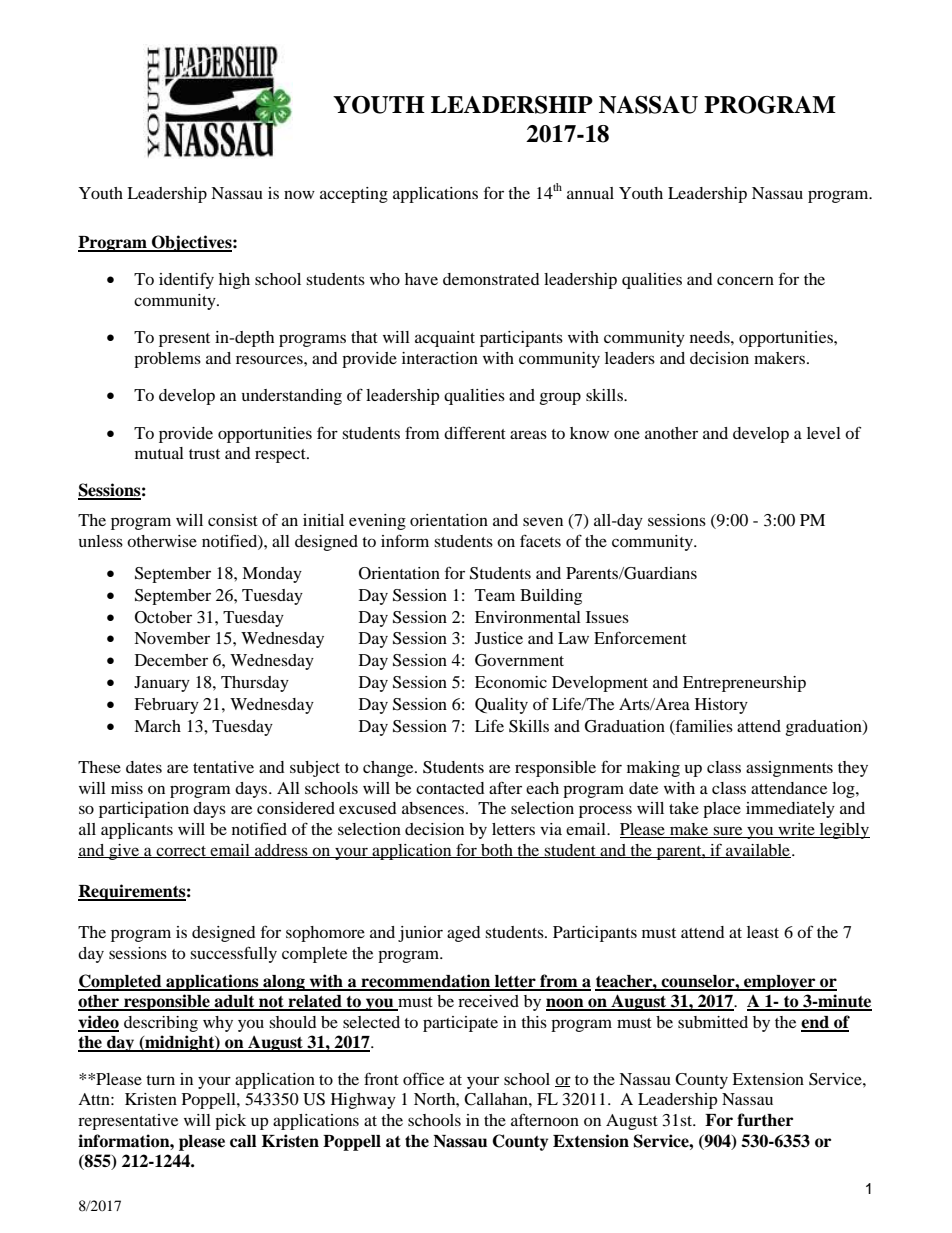 The height and width of the page is (1233, 952). What do you see at coordinates (423, 1078) in the page?
I see `office` at bounding box center [423, 1078].
